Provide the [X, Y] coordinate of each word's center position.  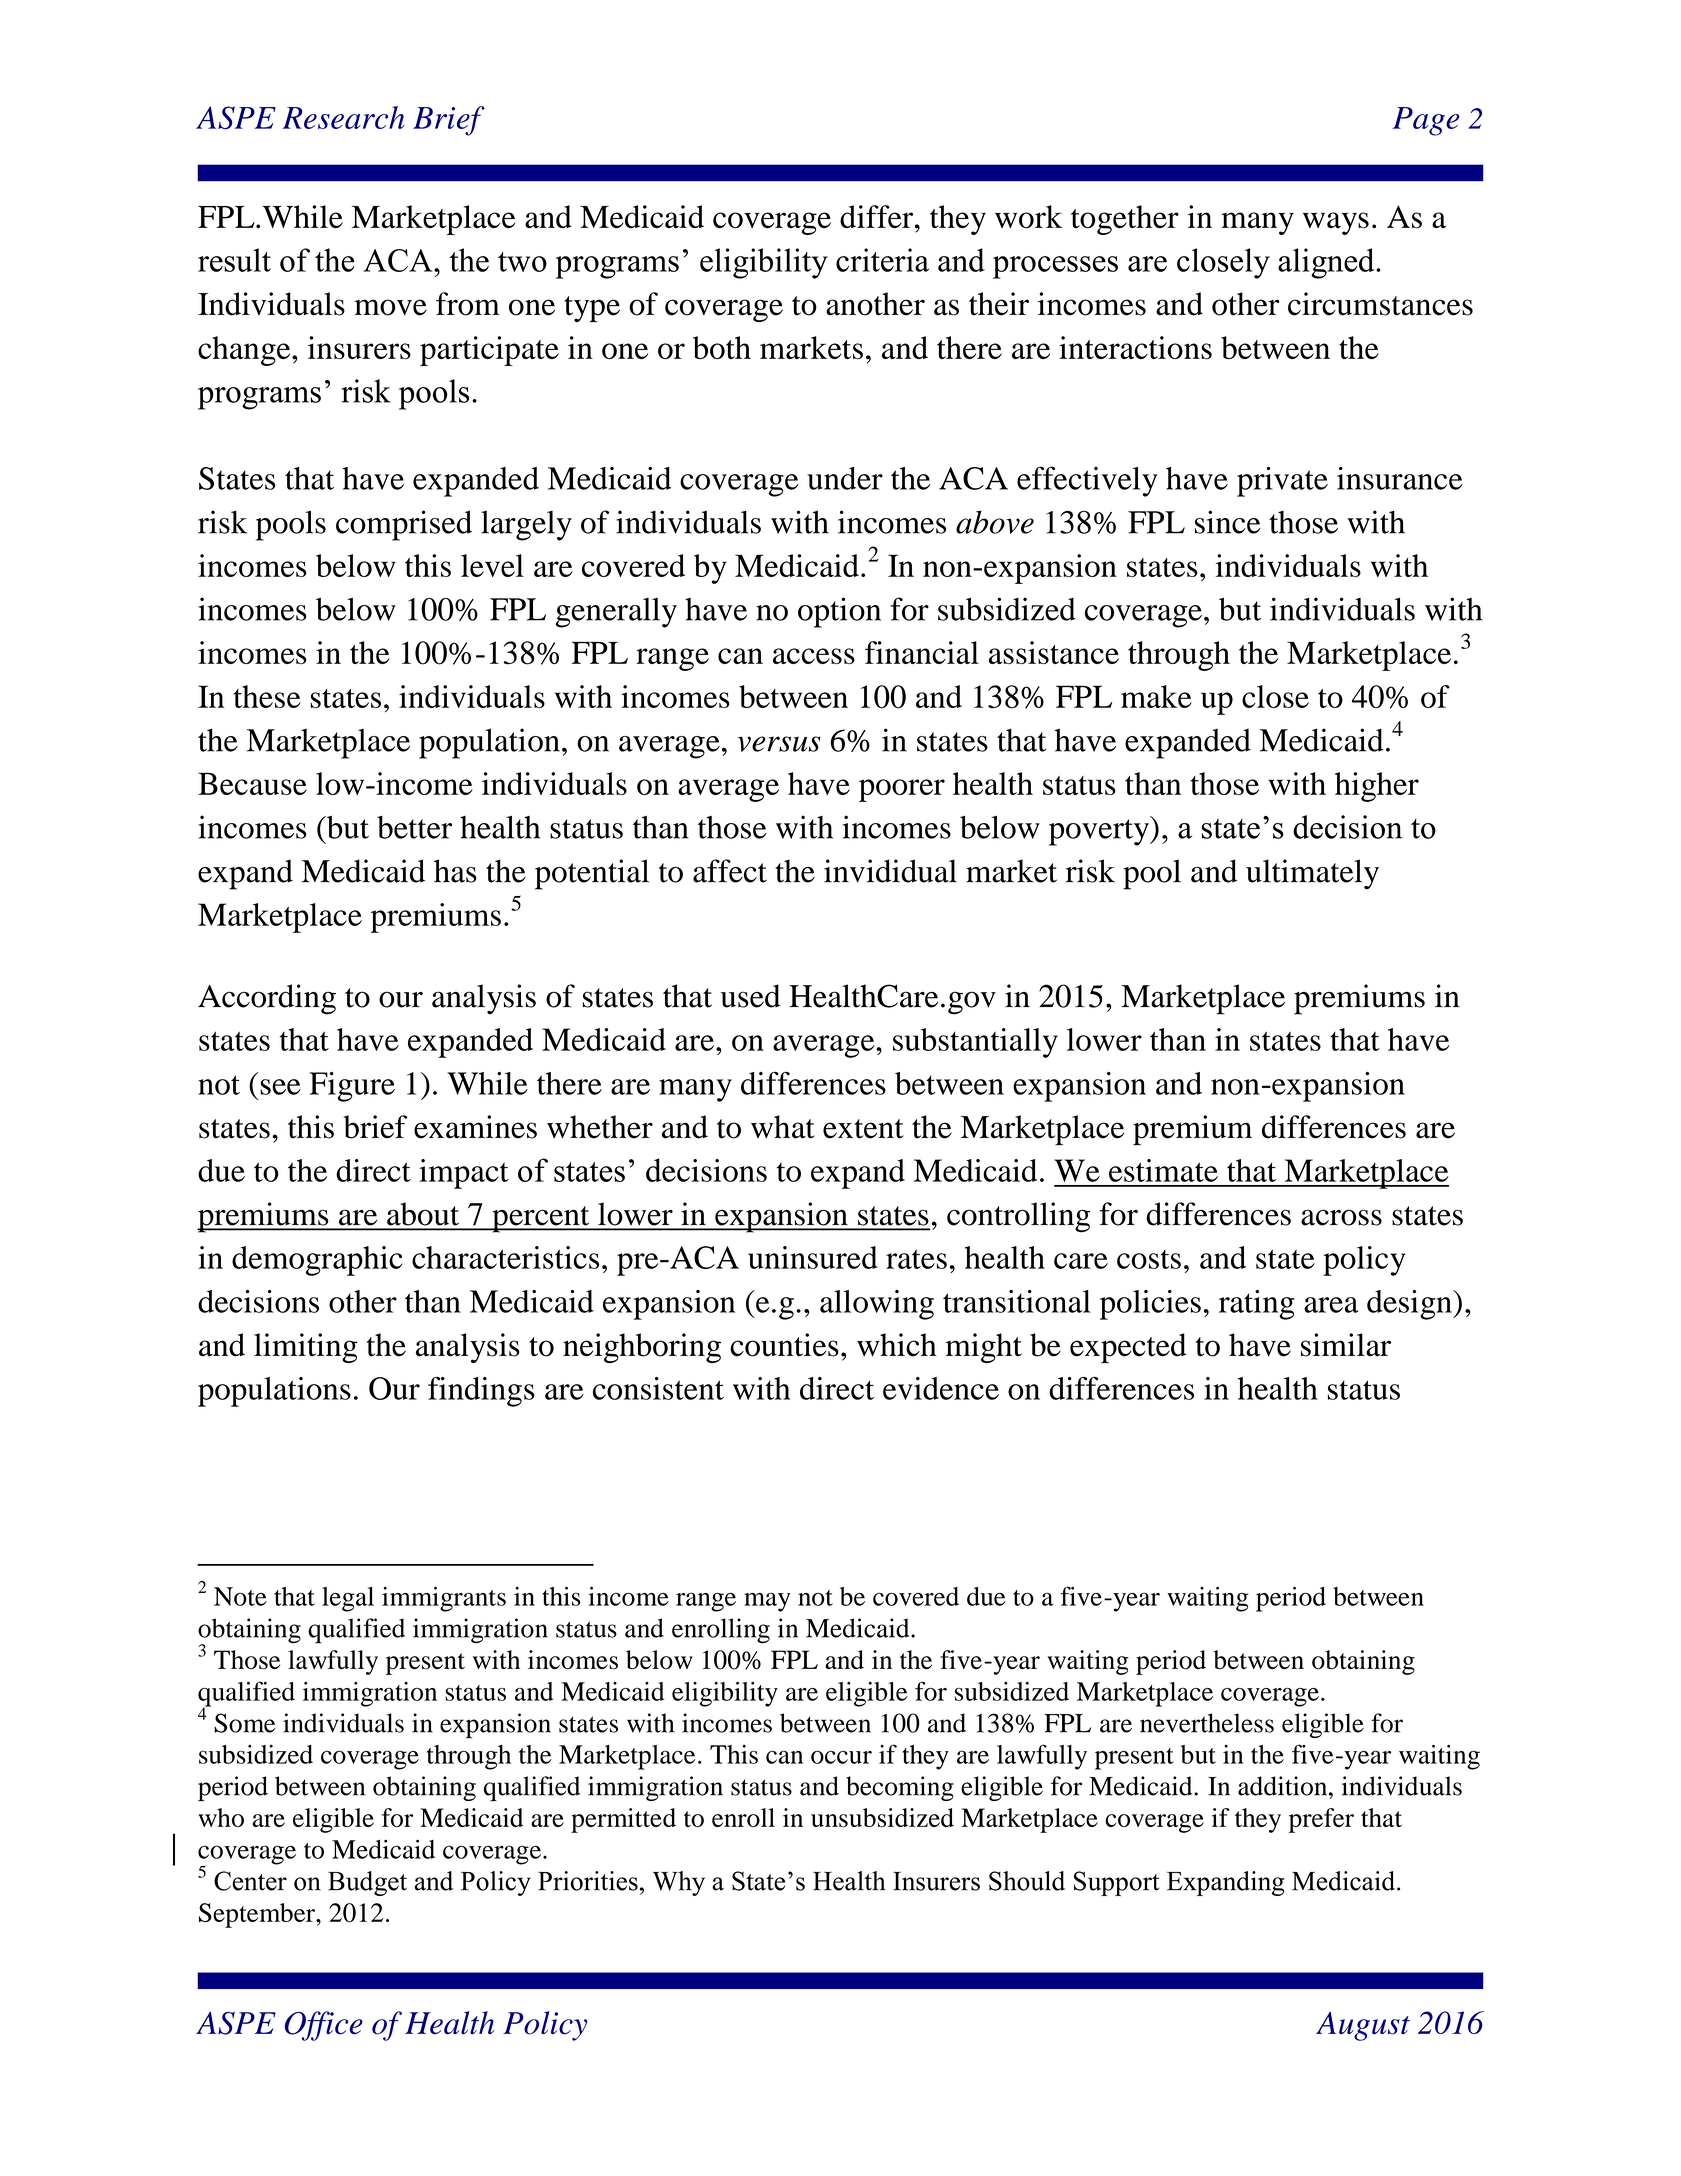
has [455, 871]
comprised [404, 525]
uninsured [813, 1257]
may [767, 1602]
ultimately [1312, 874]
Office [324, 2026]
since [1228, 522]
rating [1257, 1305]
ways [1336, 223]
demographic [317, 1261]
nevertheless [1207, 1723]
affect [730, 871]
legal [348, 1599]
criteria [882, 260]
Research [343, 117]
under [845, 478]
